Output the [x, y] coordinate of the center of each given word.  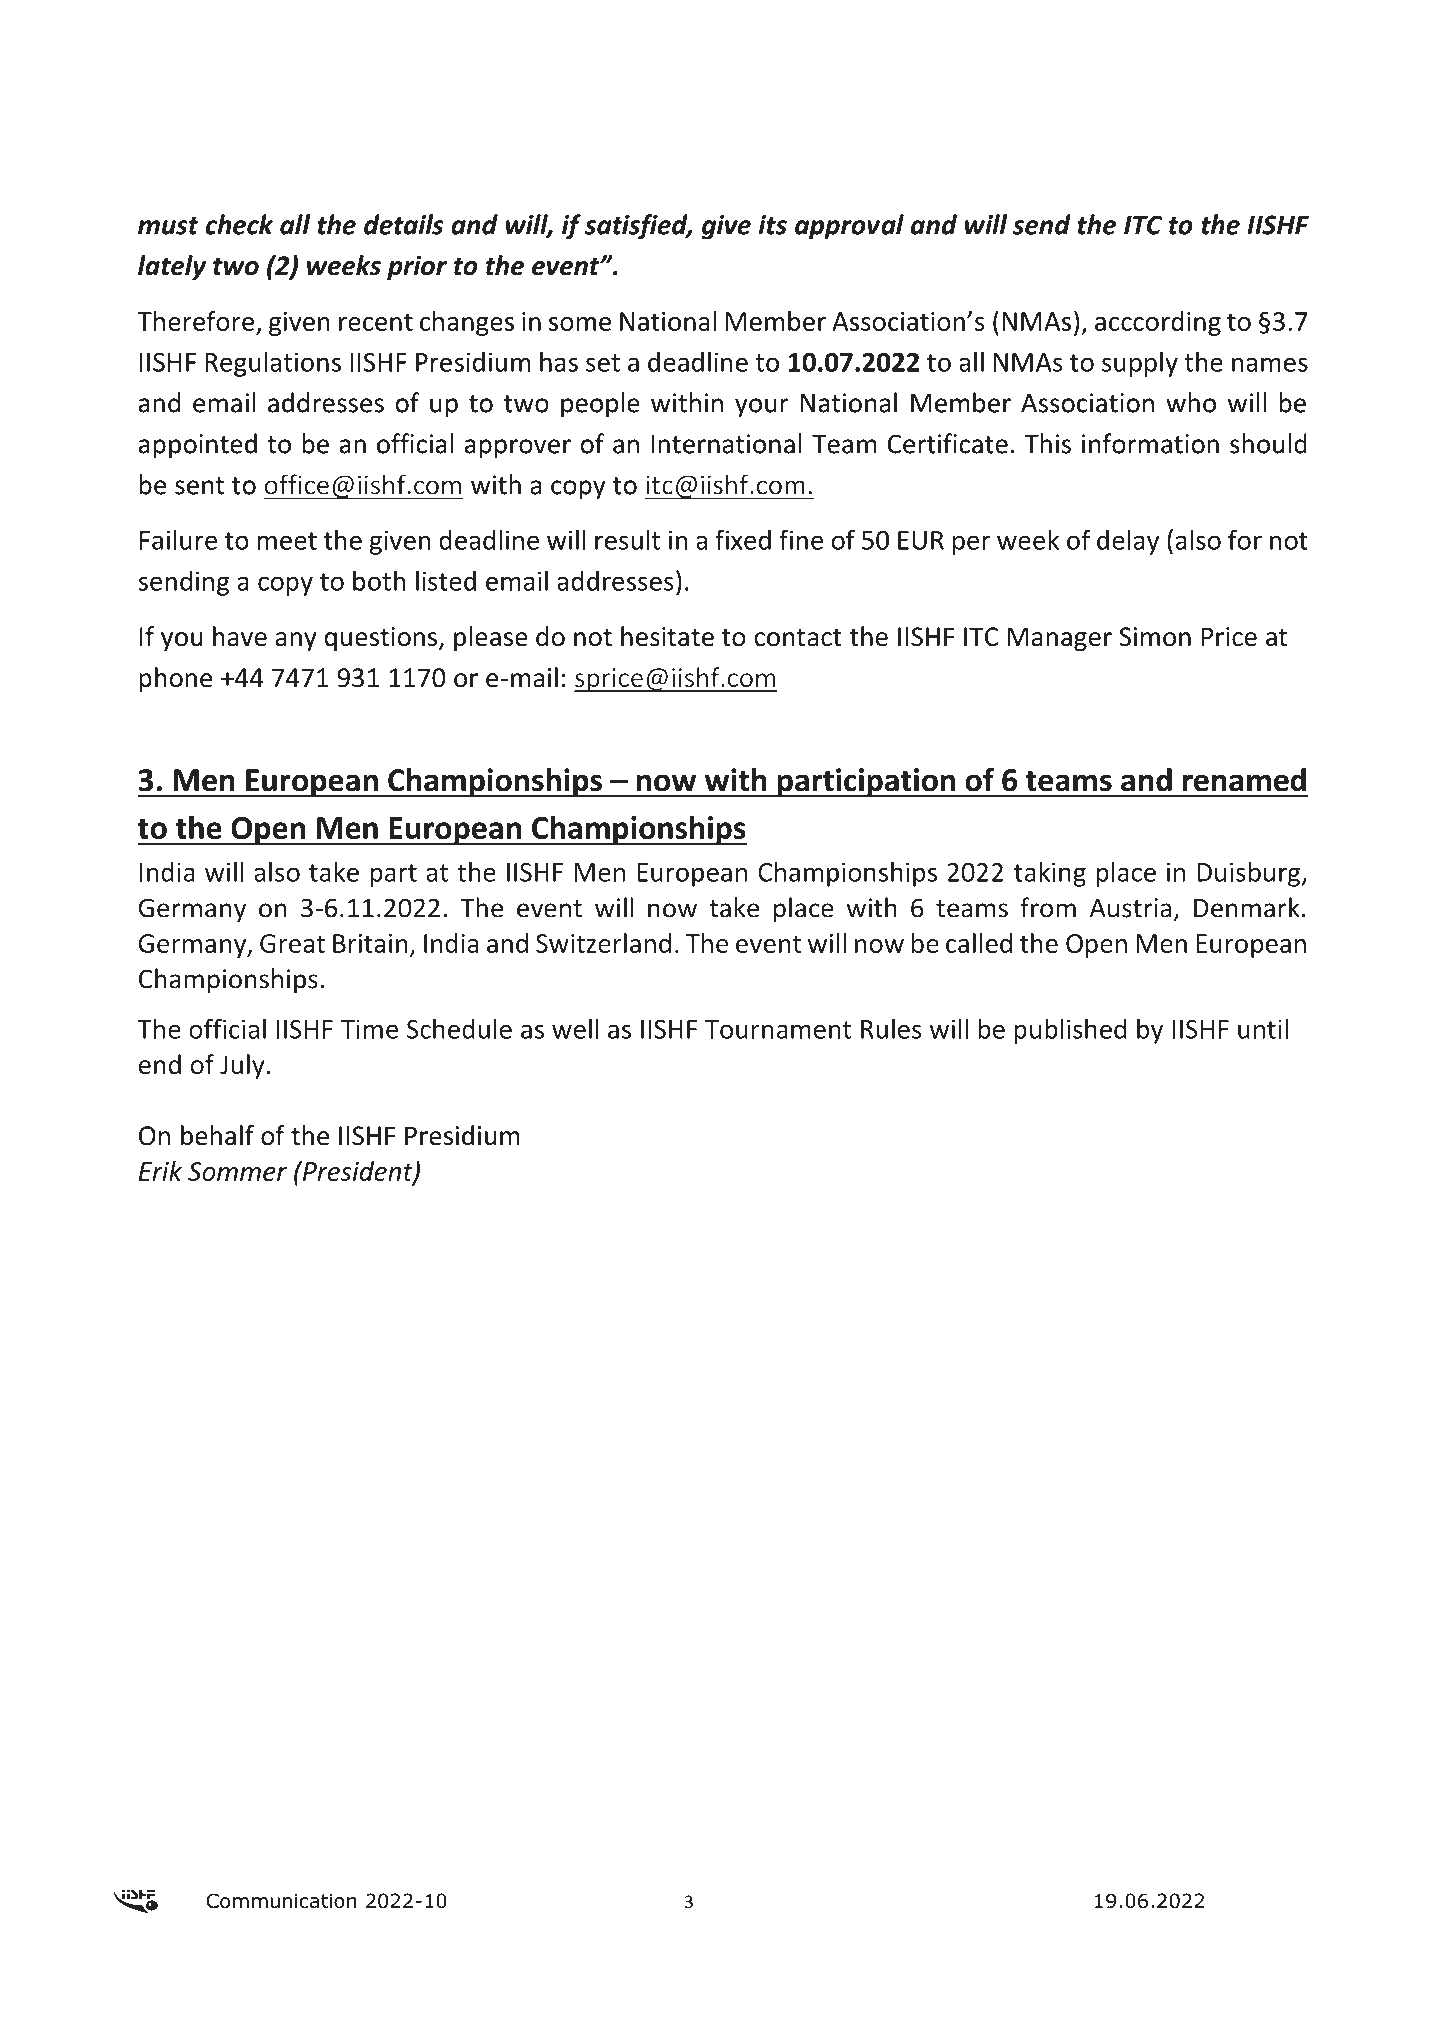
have [240, 636]
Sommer [237, 1171]
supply [1140, 364]
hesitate [667, 636]
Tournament [778, 1029]
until [1263, 1028]
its [773, 225]
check [239, 224]
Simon [1155, 637]
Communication [281, 1901]
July [242, 1066]
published [1070, 1031]
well [575, 1028]
